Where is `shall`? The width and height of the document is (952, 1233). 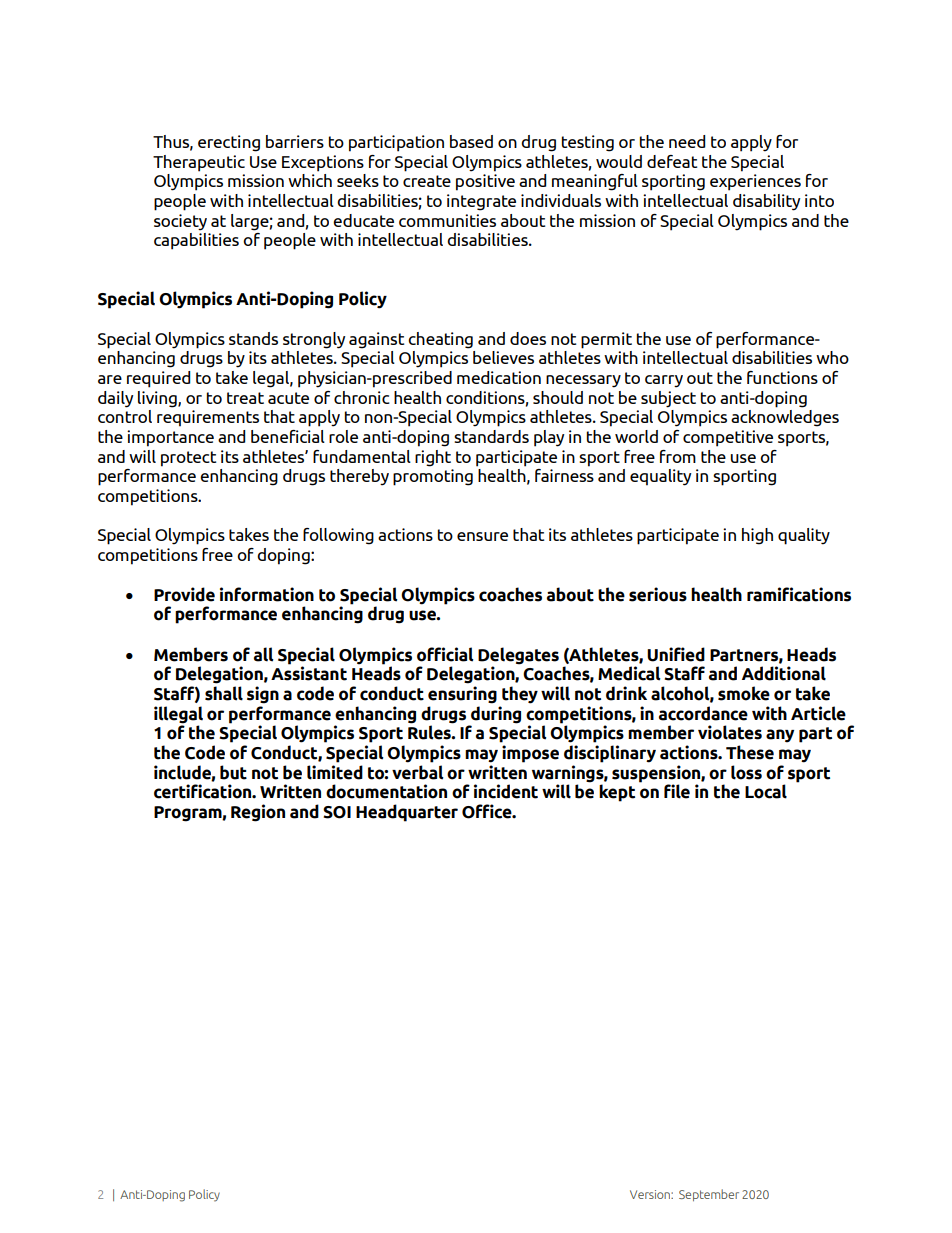 shall is located at coordinates (224, 693).
